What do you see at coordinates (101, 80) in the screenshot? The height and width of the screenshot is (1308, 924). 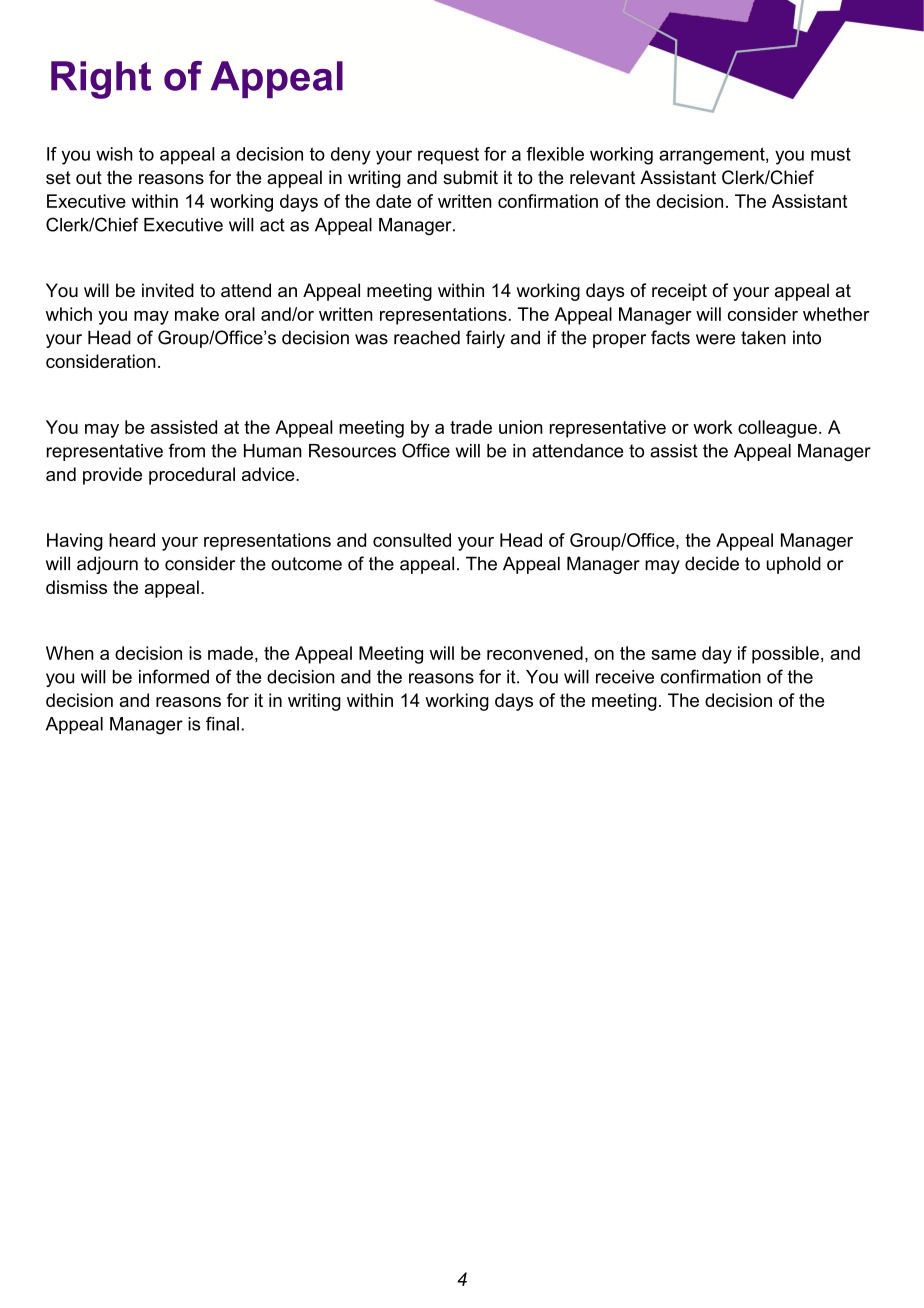 I see `Right` at bounding box center [101, 80].
